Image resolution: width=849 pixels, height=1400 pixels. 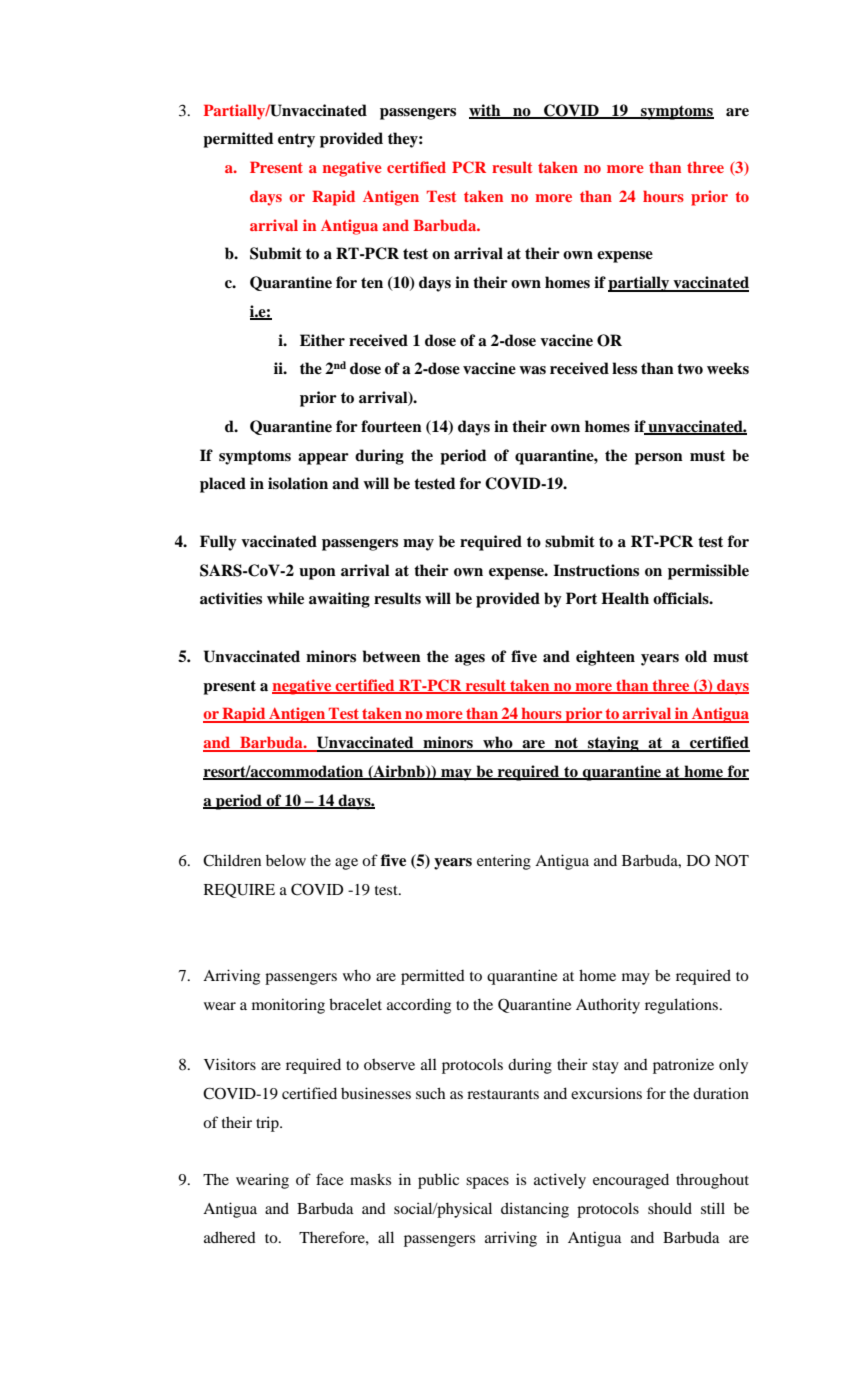 I want to click on two, so click(x=690, y=369).
